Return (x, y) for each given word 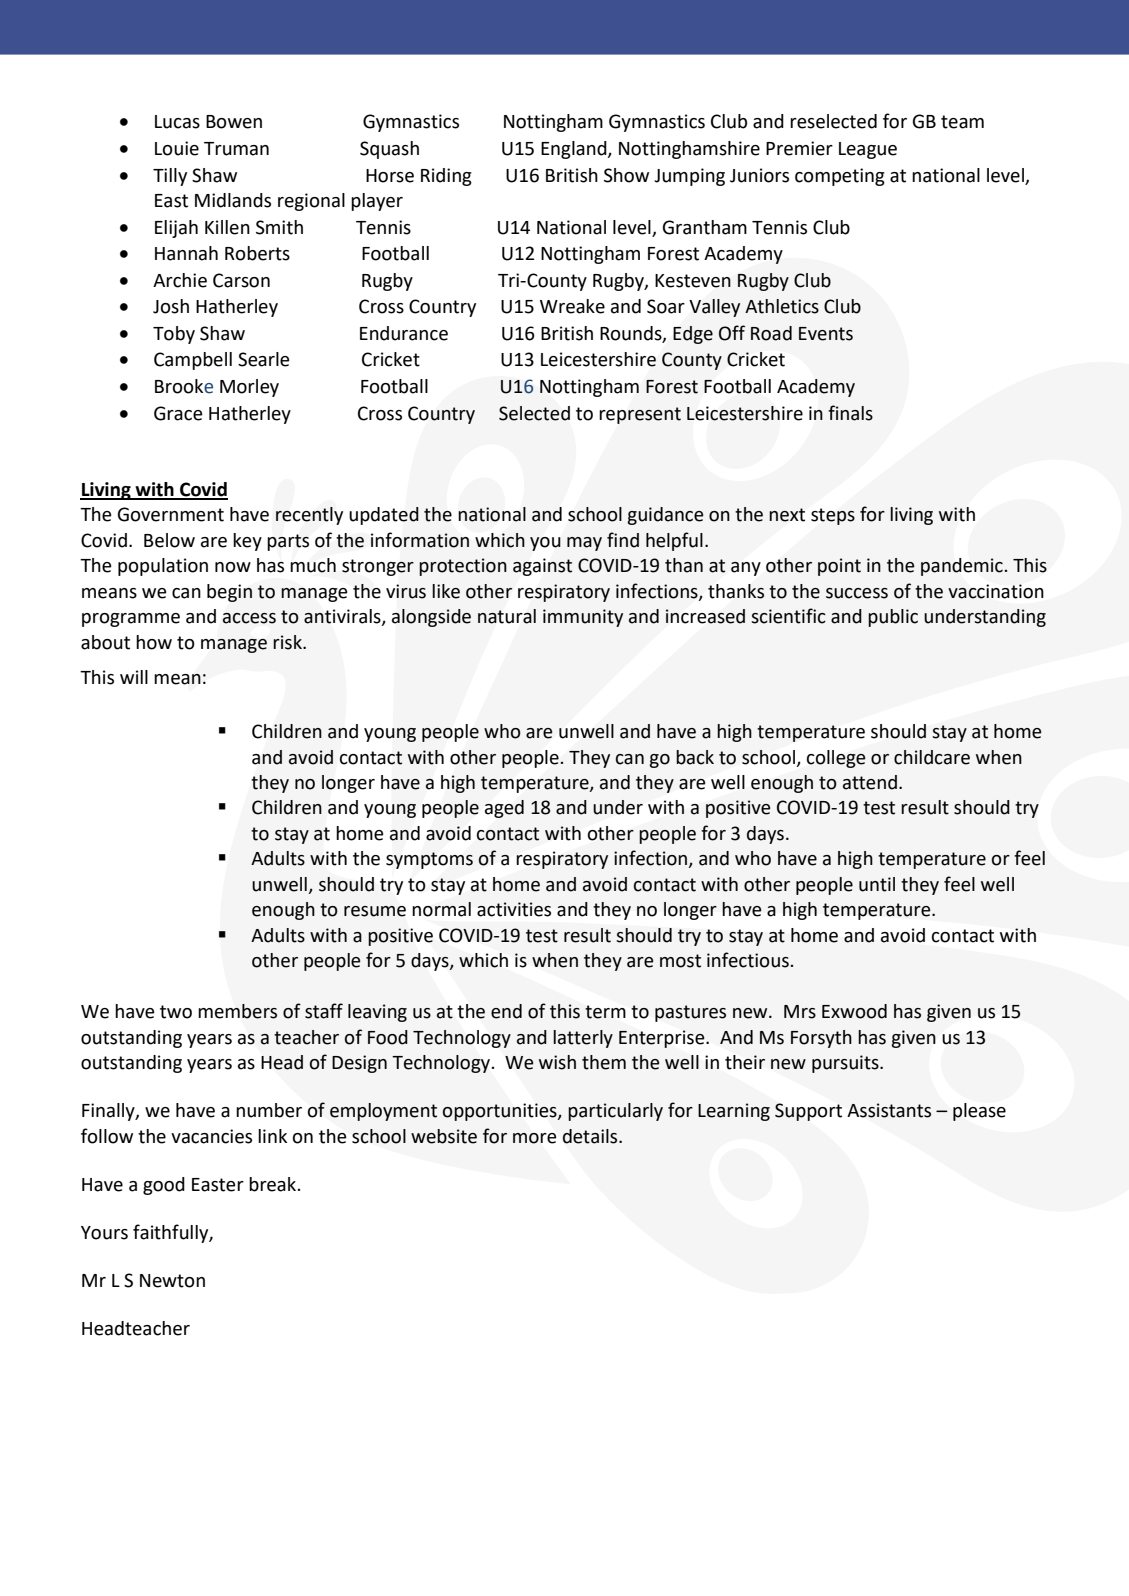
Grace (178, 413)
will (134, 677)
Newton (172, 1281)
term (605, 1012)
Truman (236, 149)
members (238, 1011)
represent (640, 415)
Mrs (800, 1012)
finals (850, 413)
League (868, 150)
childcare (932, 757)
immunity (583, 618)
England (575, 150)
